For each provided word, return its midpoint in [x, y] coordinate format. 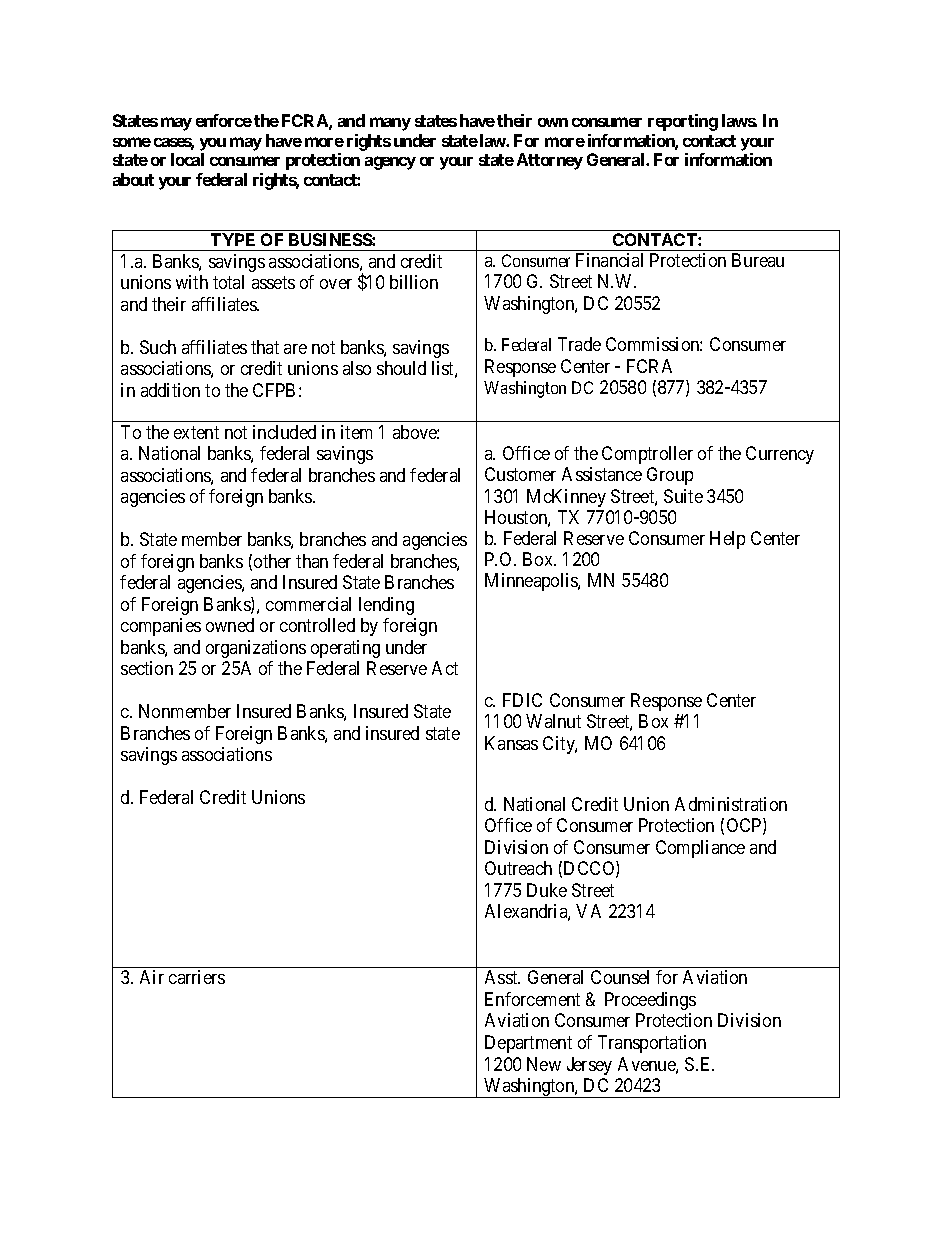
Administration [731, 804]
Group [670, 476]
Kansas [511, 743]
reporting [683, 122]
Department [528, 1044]
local [187, 159]
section [147, 668]
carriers [197, 977]
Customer [520, 474]
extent [196, 432]
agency [390, 163]
